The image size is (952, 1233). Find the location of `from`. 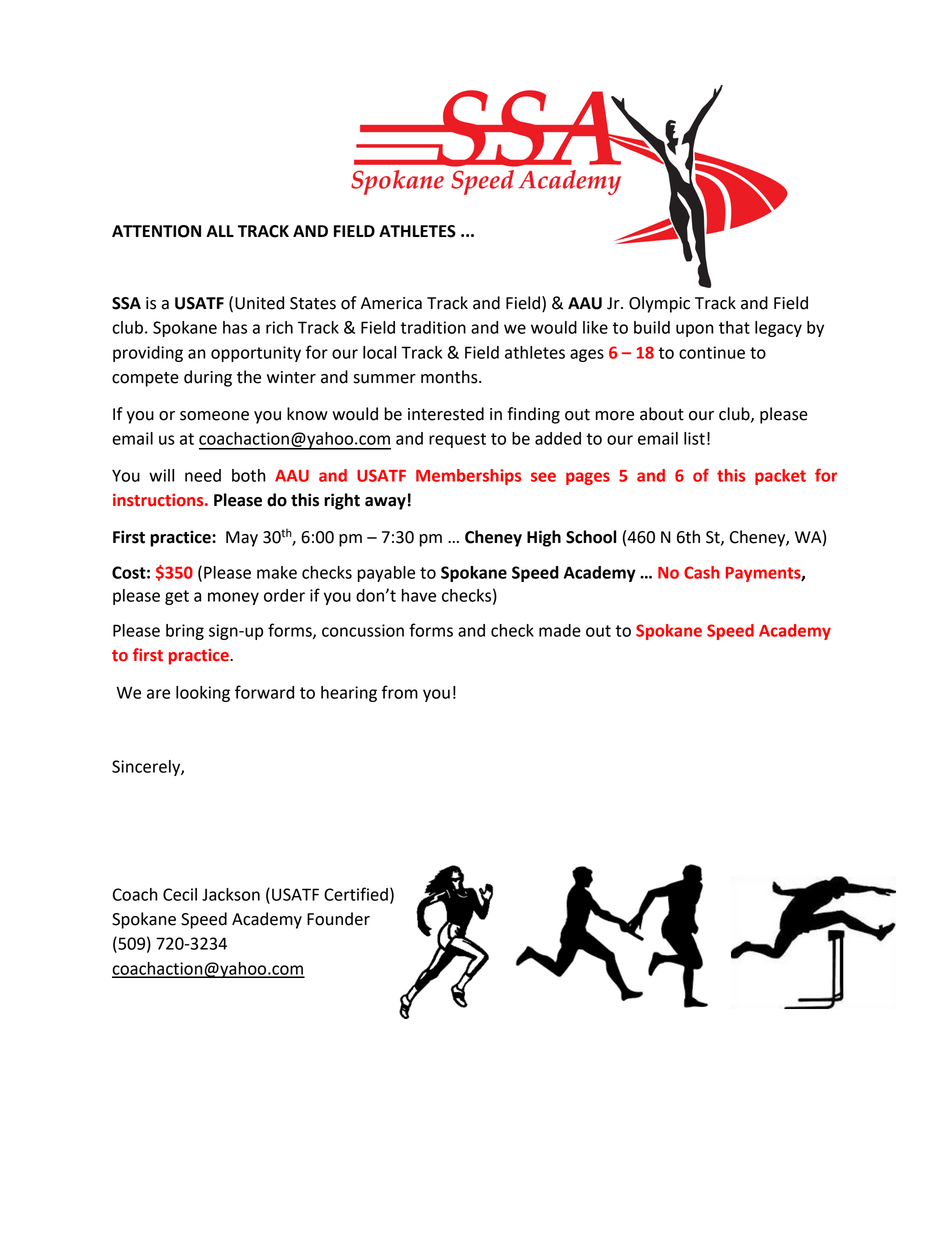

from is located at coordinates (400, 692).
